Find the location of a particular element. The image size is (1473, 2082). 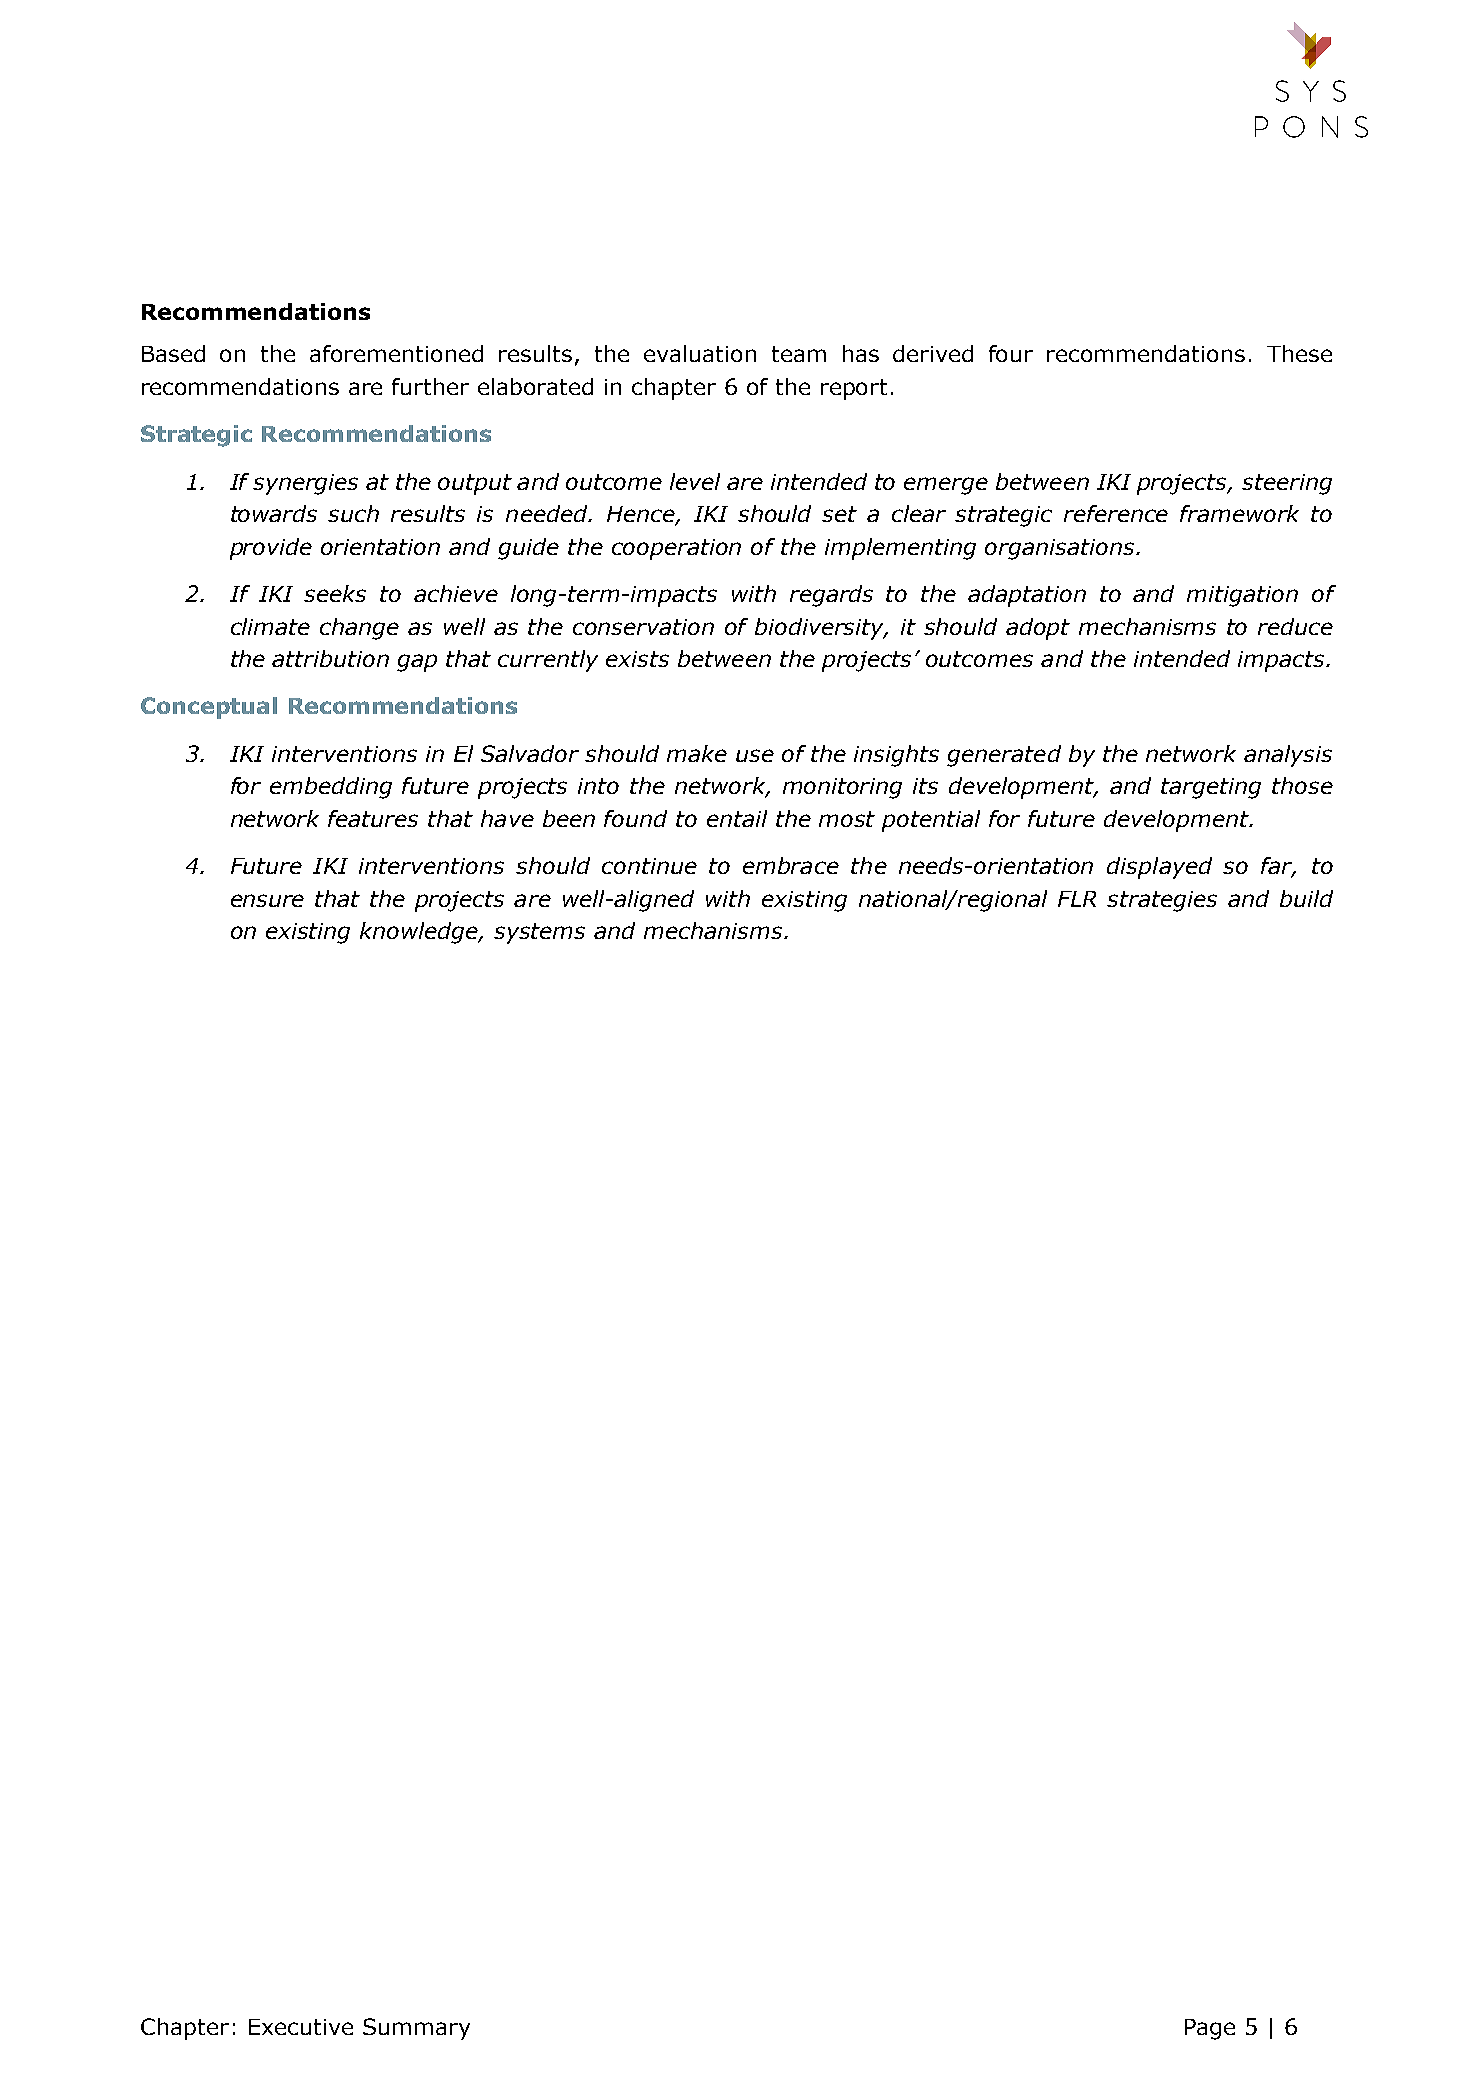

Executive is located at coordinates (301, 2027).
